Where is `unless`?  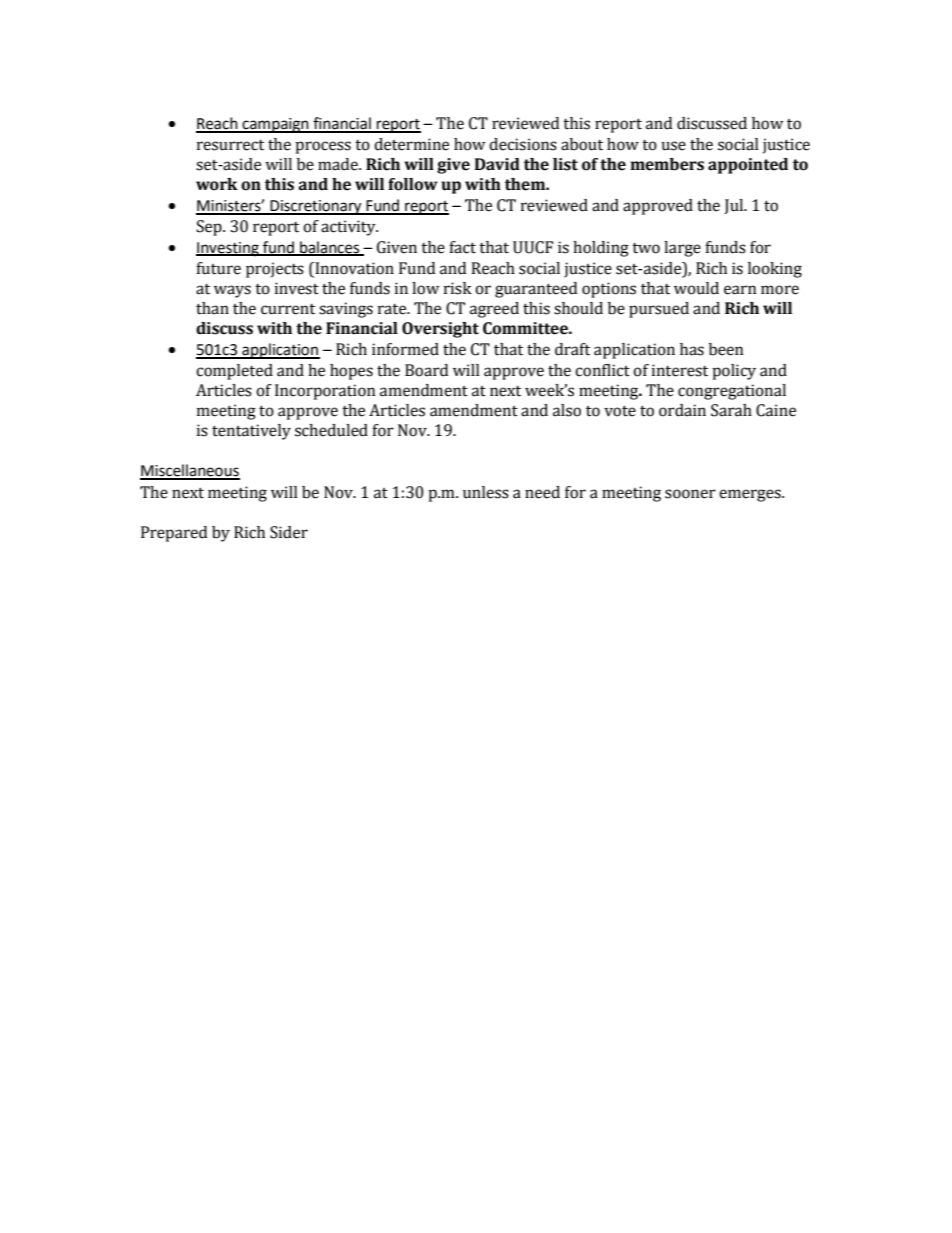
unless is located at coordinates (486, 492).
